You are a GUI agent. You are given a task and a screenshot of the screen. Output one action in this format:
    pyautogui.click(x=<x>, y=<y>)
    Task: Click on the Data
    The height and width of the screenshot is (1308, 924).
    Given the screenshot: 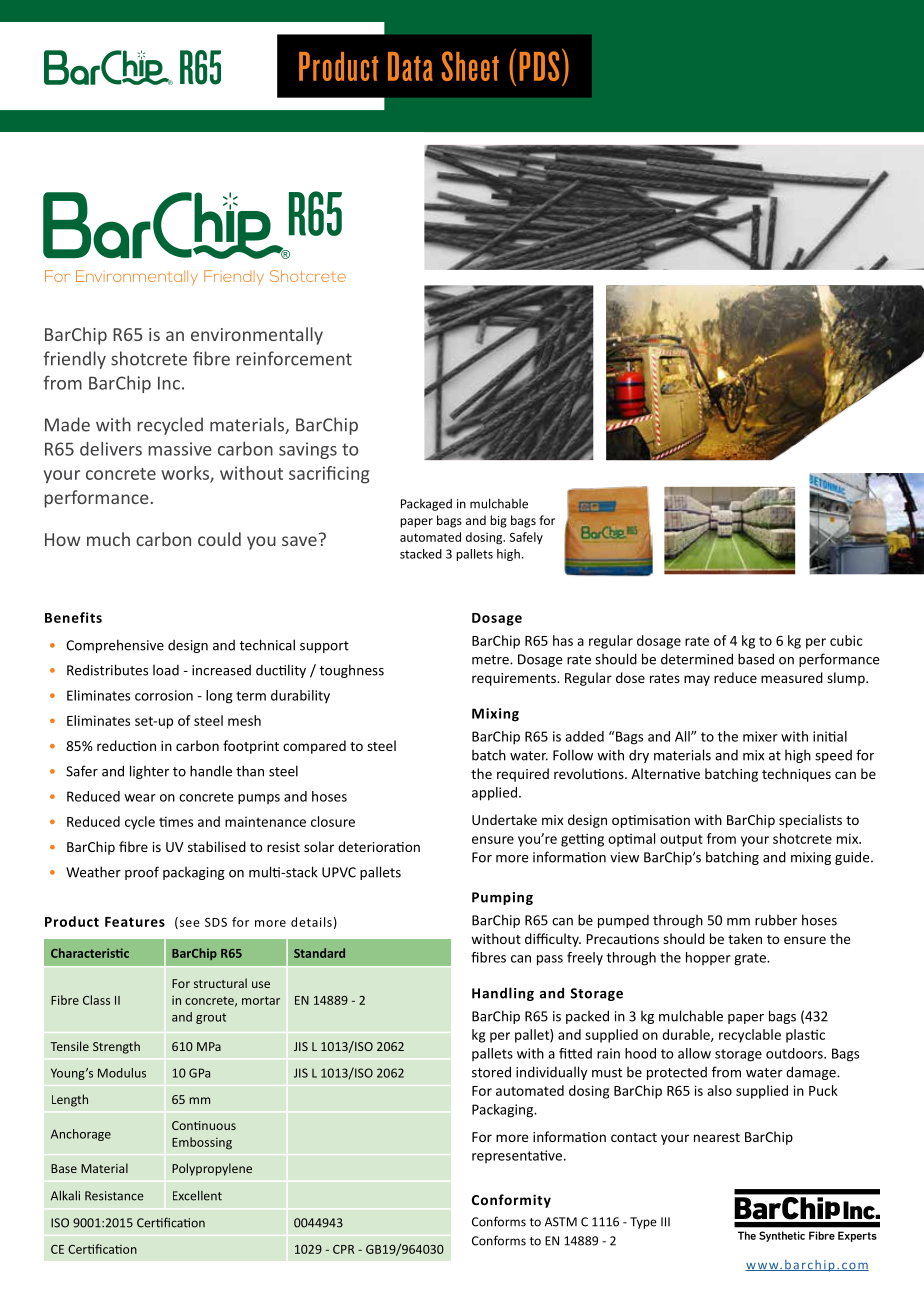 What is the action you would take?
    pyautogui.click(x=410, y=66)
